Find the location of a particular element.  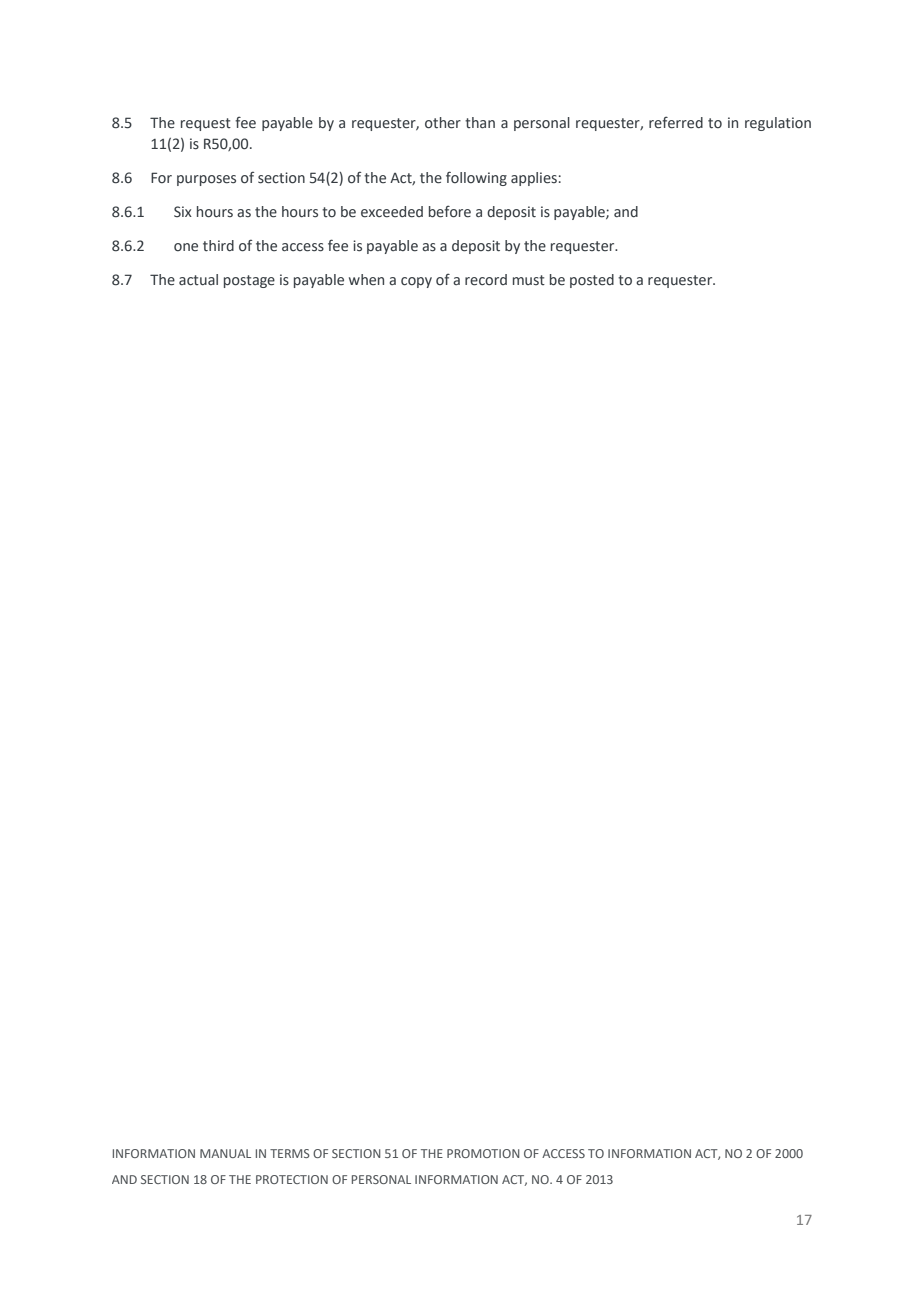

purposes is located at coordinates (206, 180).
